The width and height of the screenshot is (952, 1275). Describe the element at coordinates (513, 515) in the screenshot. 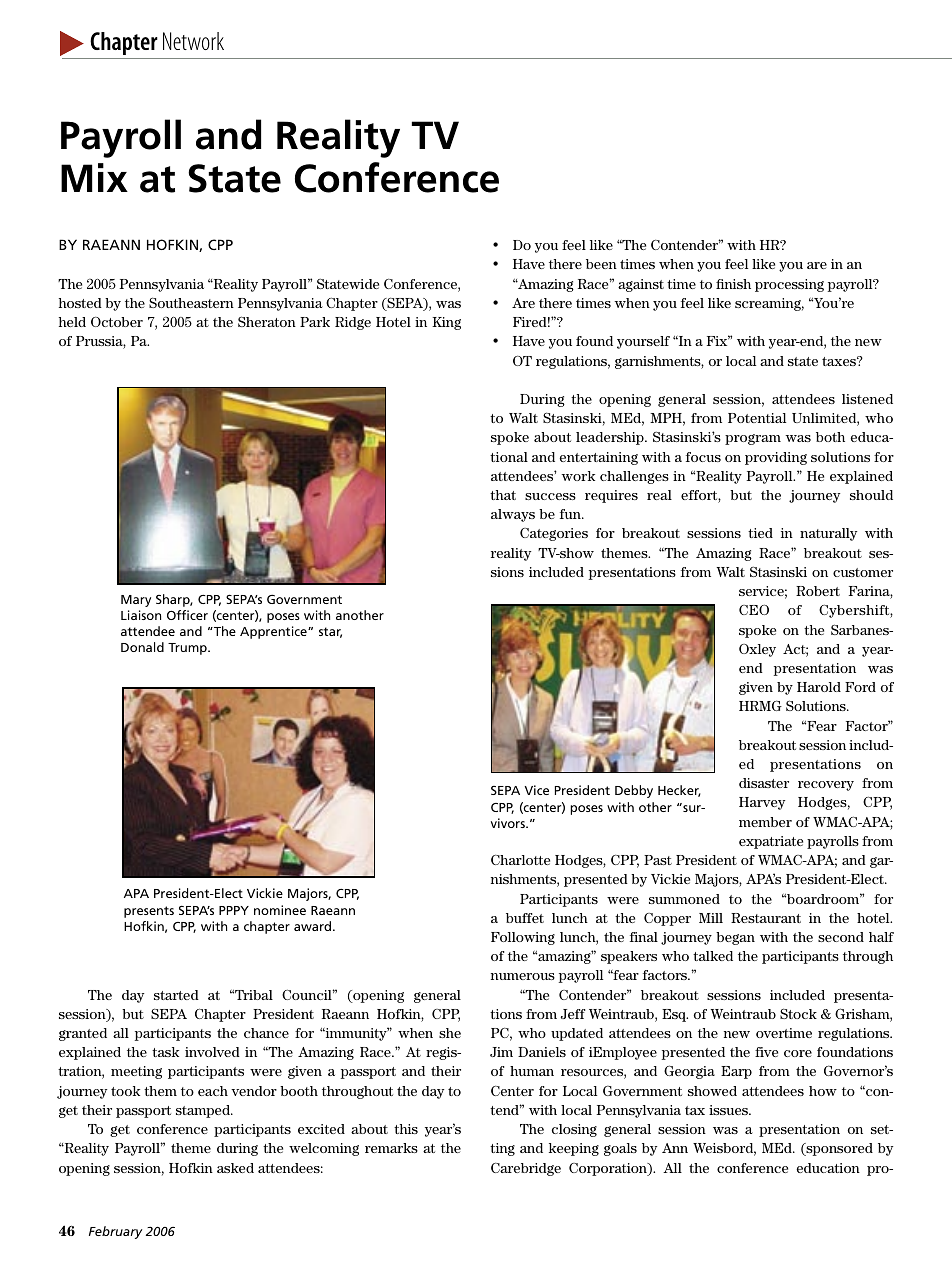

I see `always` at that location.
